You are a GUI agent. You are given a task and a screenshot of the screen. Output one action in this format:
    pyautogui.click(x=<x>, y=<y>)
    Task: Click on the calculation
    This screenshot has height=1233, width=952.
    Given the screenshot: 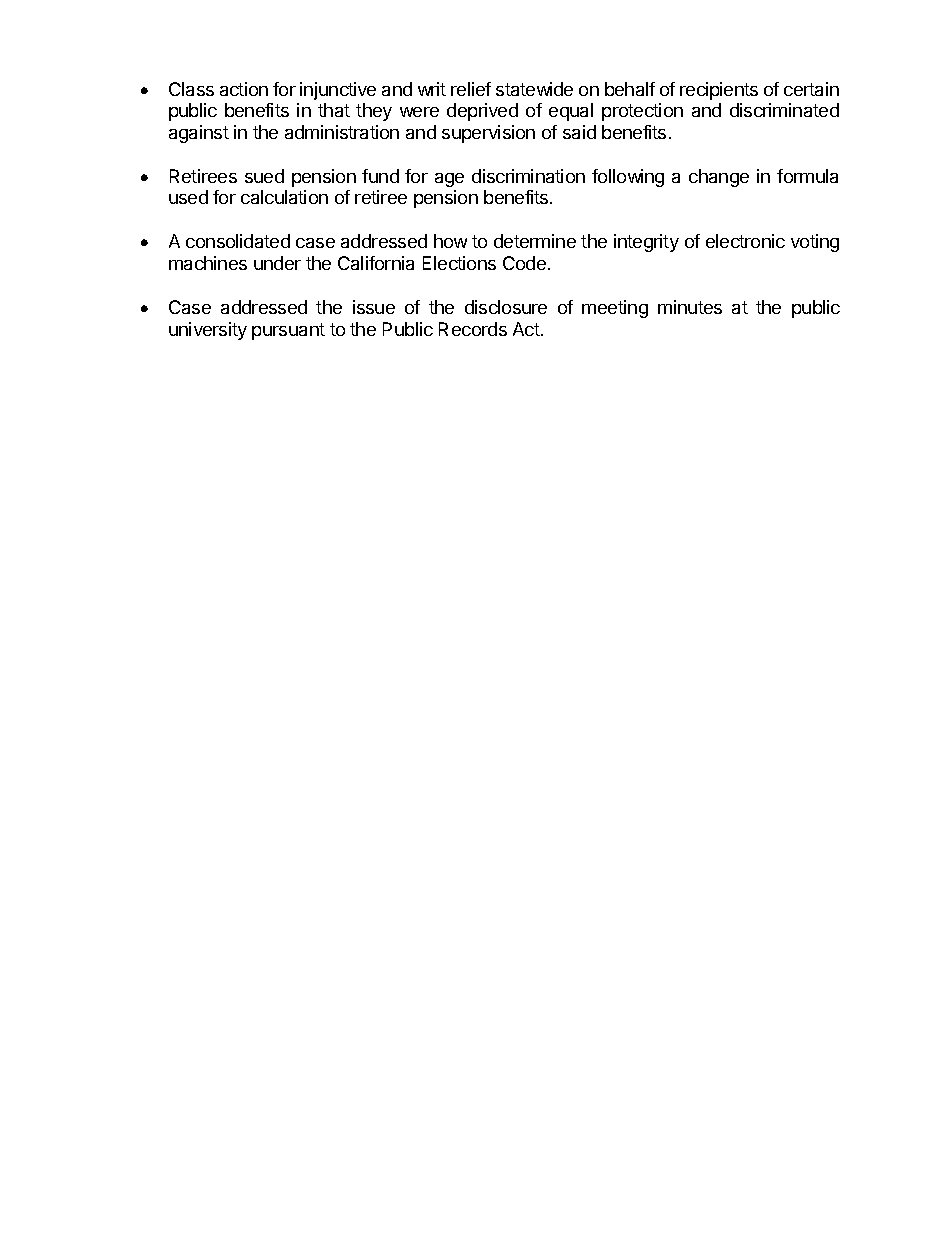 What is the action you would take?
    pyautogui.click(x=284, y=197)
